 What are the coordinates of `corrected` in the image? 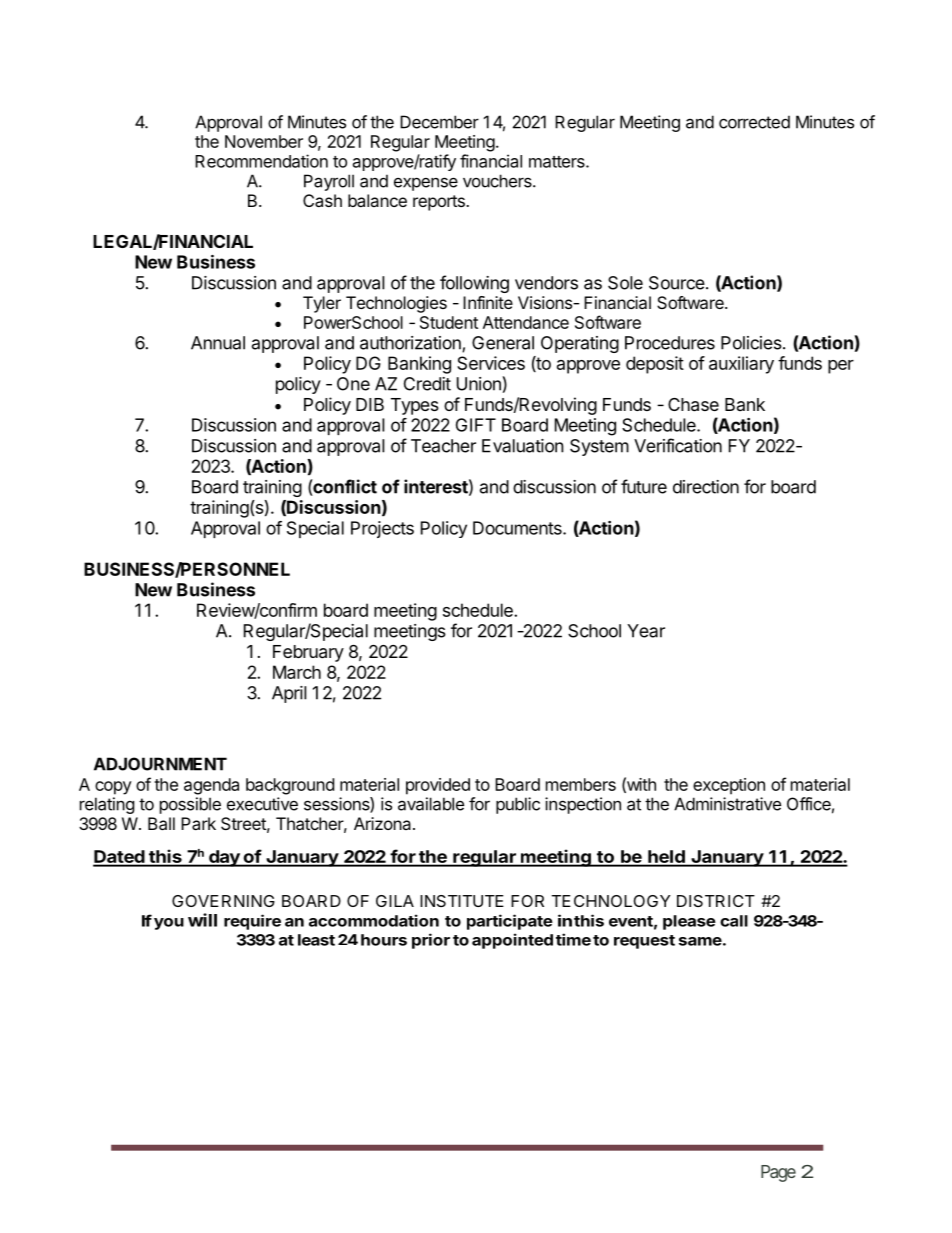 It's located at (754, 122).
